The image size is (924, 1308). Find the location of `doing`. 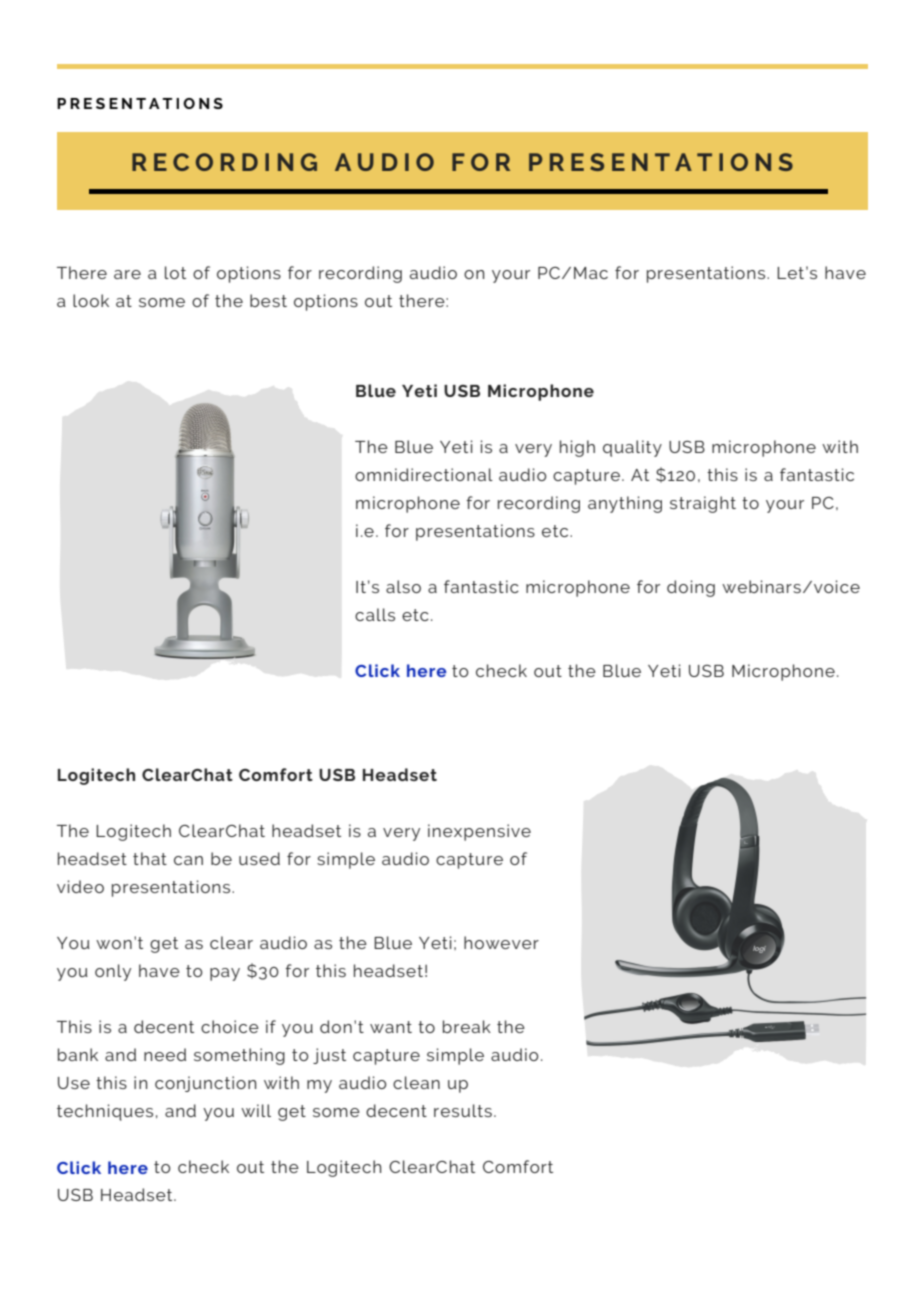

doing is located at coordinates (691, 588).
